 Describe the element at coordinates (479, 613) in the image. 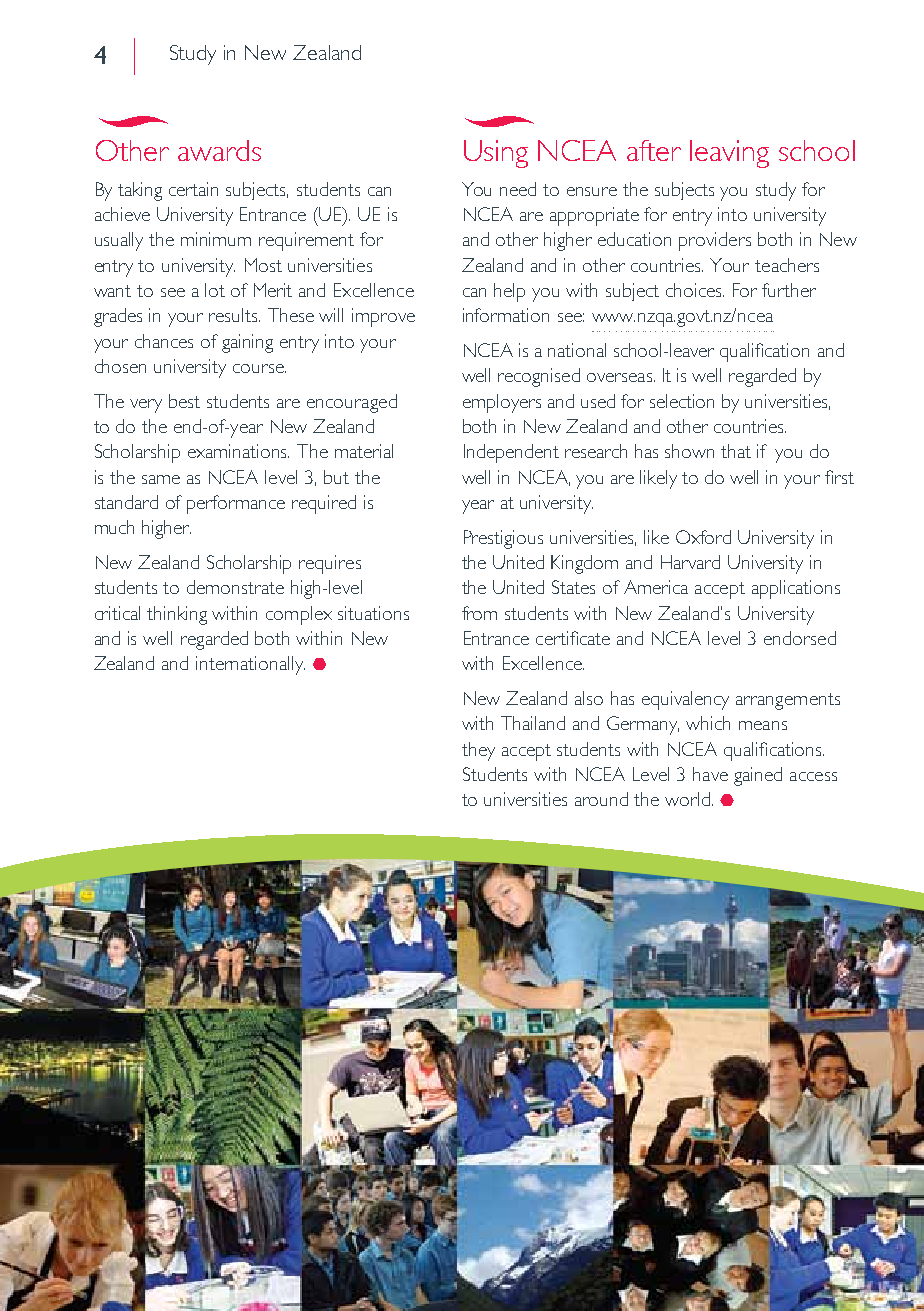

I see `from` at that location.
